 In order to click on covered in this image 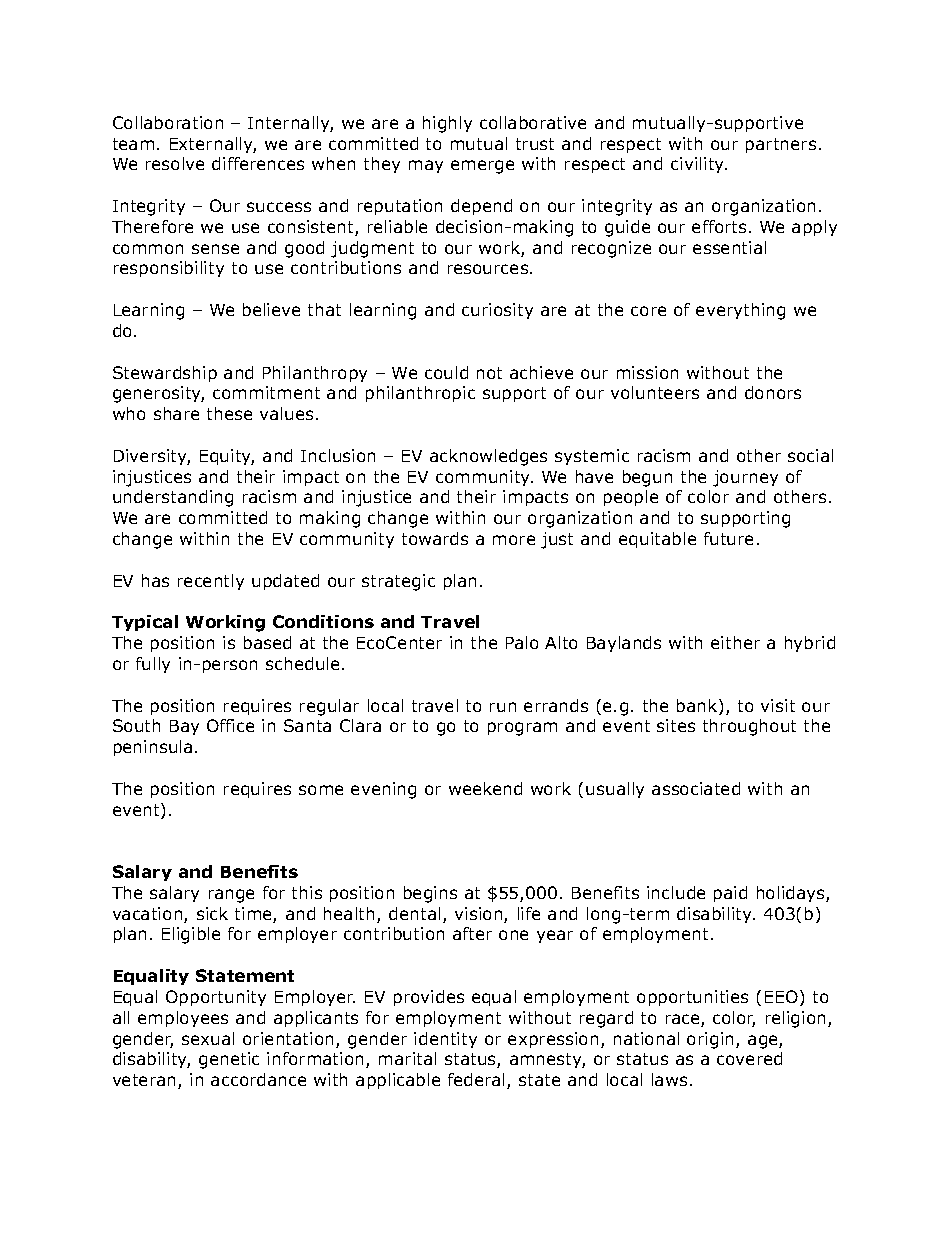, I will do `click(749, 1058)`.
